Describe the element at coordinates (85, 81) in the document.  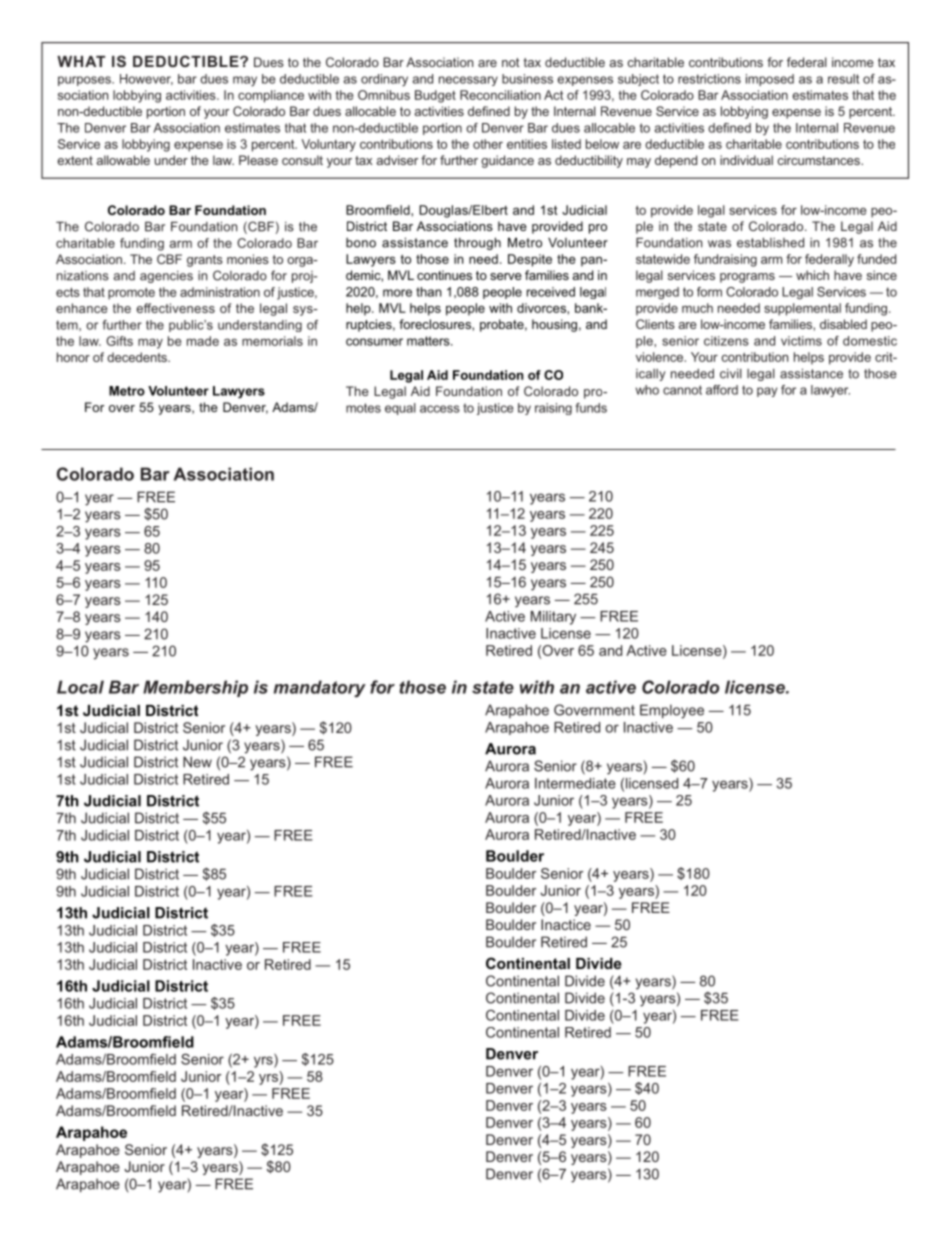
I see `purposes` at that location.
